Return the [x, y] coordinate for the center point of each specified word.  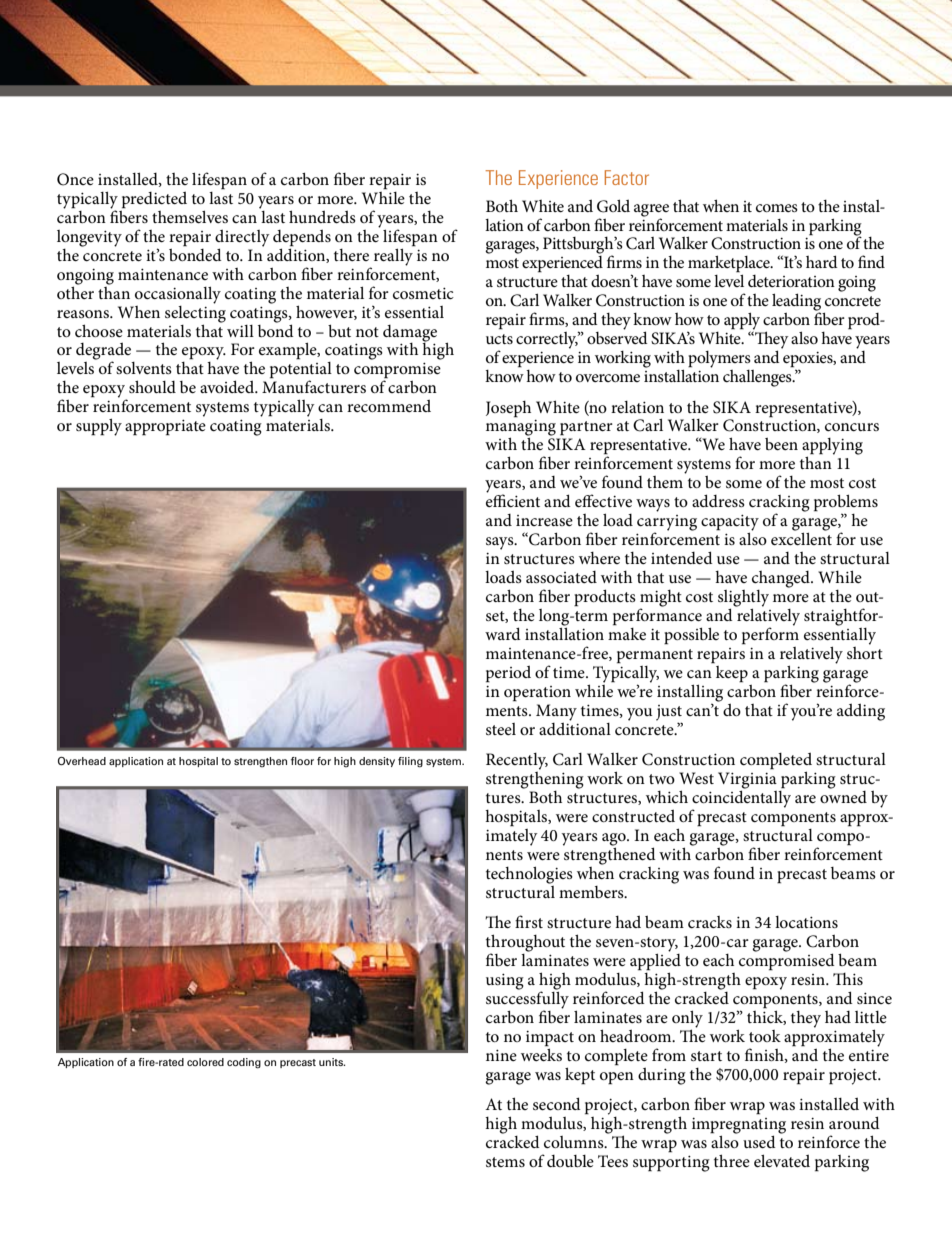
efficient [513, 499]
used [759, 1141]
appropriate [165, 428]
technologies [529, 875]
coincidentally [741, 799]
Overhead [82, 761]
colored [205, 1062]
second [557, 1103]
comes [777, 208]
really [394, 256]
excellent [801, 537]
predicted [154, 200]
